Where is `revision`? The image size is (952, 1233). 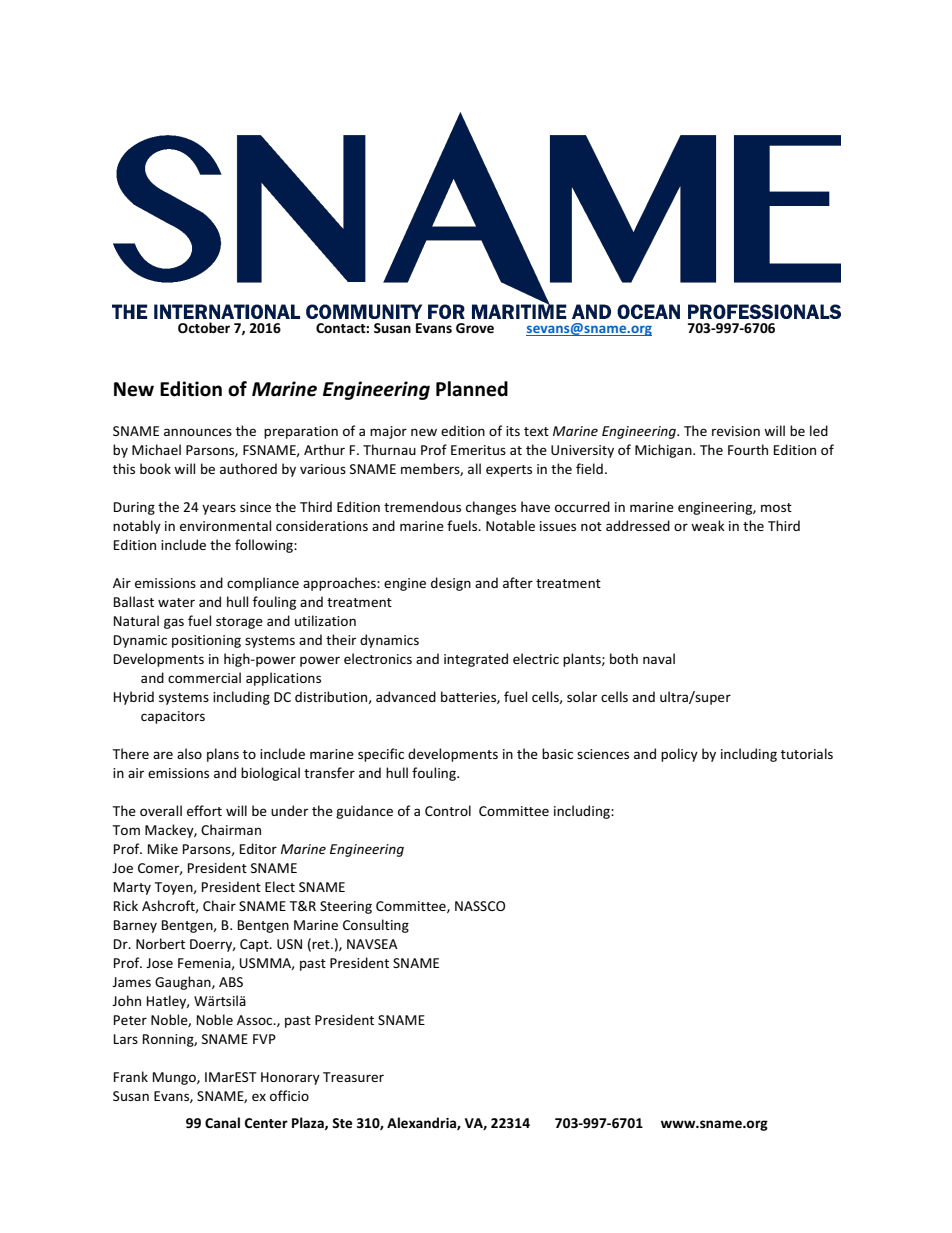 revision is located at coordinates (736, 431).
